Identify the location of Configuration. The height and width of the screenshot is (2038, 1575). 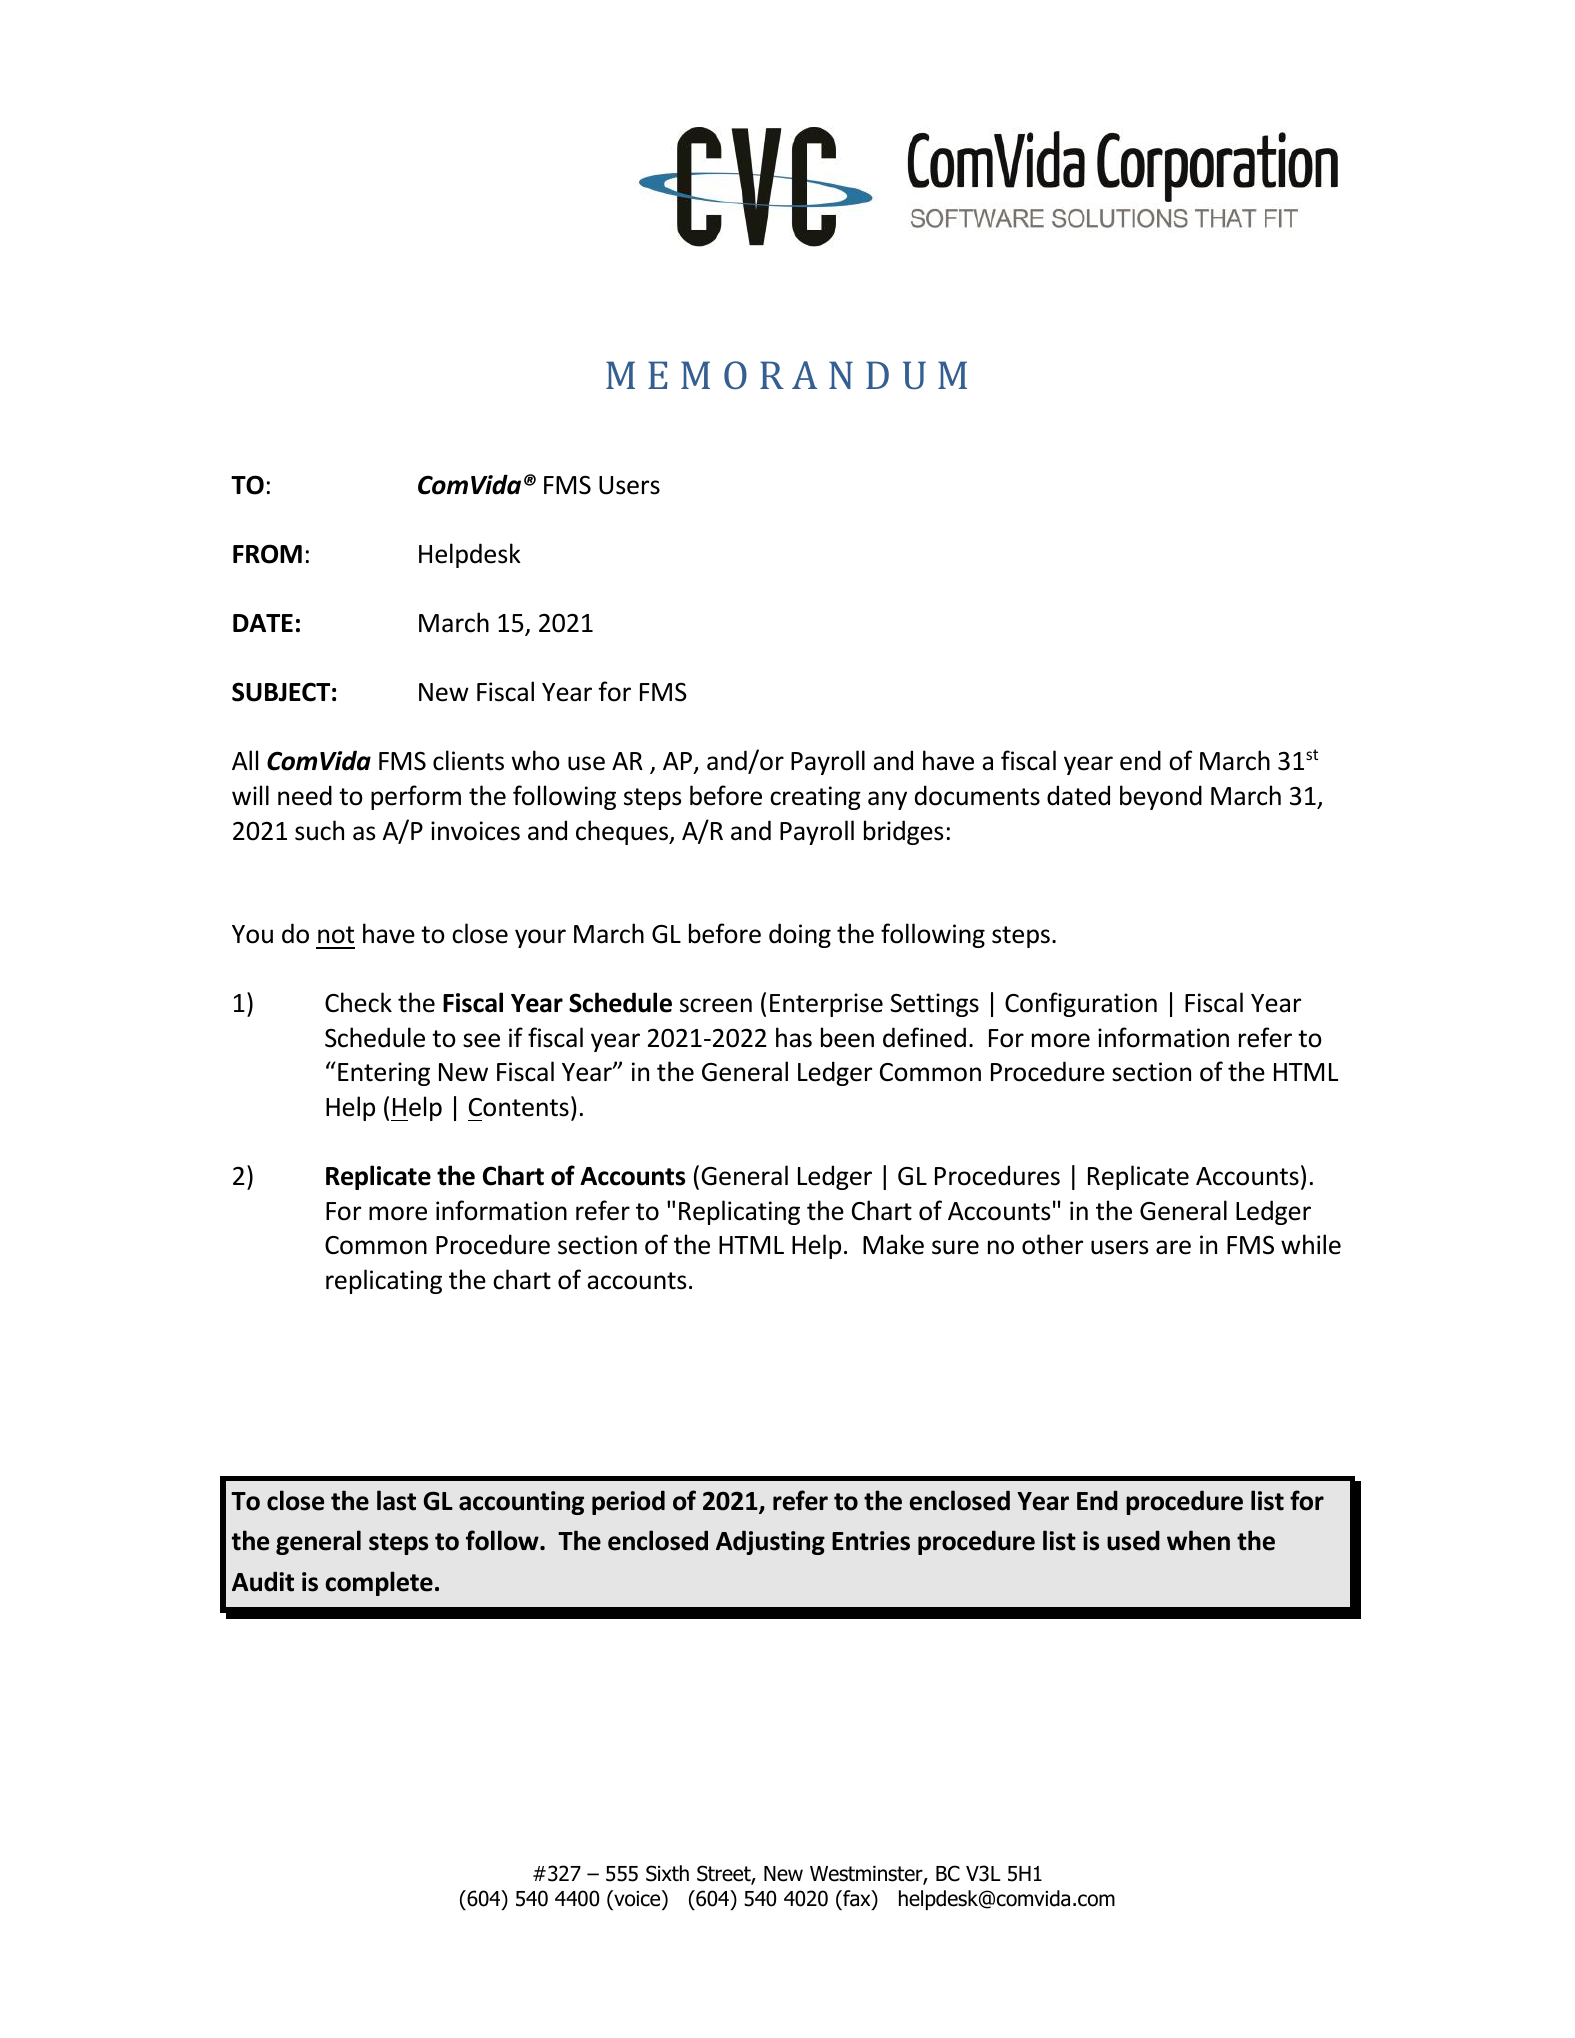
(1081, 1004).
